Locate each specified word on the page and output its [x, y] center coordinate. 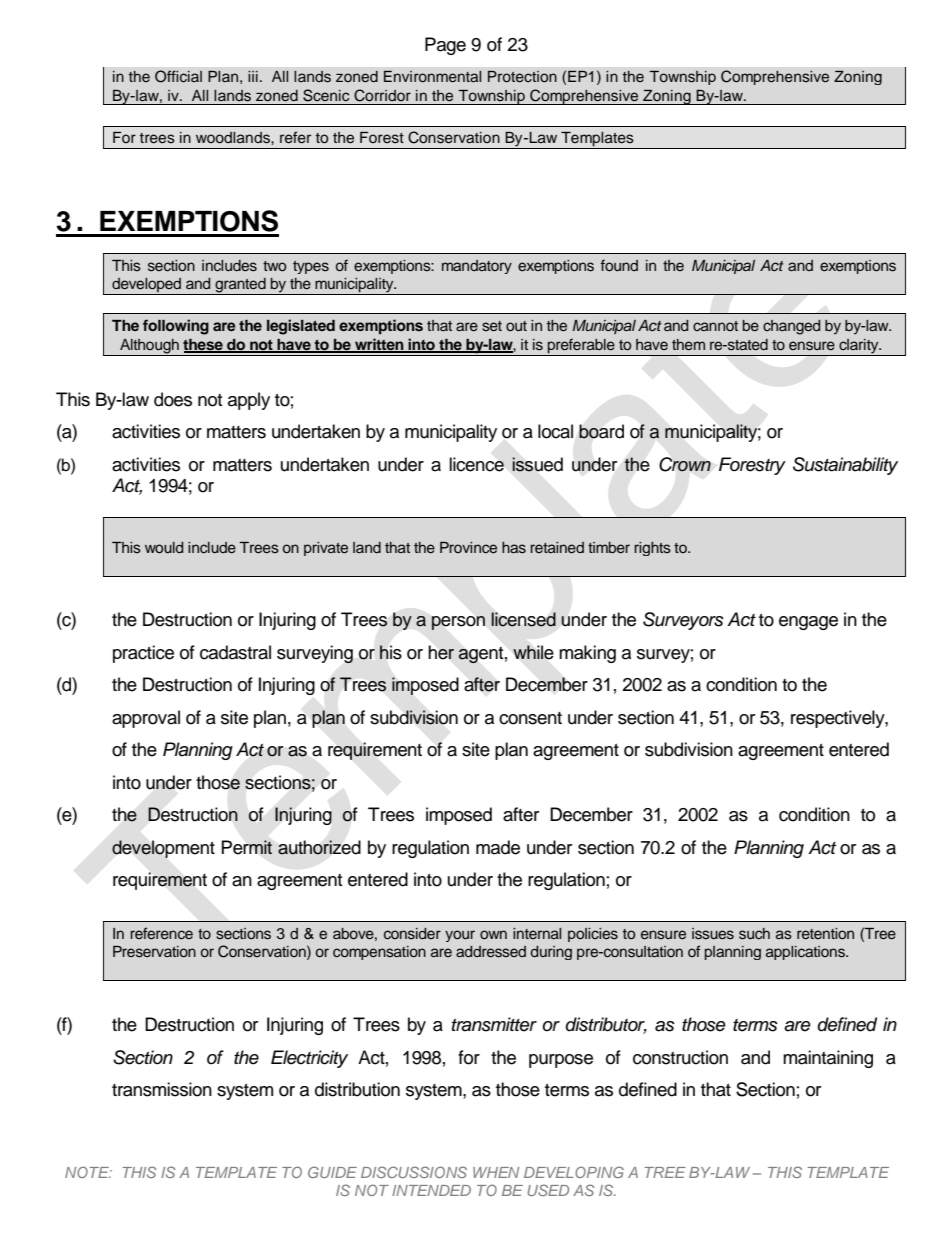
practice [143, 654]
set [492, 326]
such [754, 934]
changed [791, 327]
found [619, 265]
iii [253, 76]
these [204, 346]
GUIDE [332, 1172]
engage [808, 623]
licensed [524, 619]
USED [548, 1190]
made [498, 847]
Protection [522, 77]
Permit [247, 847]
